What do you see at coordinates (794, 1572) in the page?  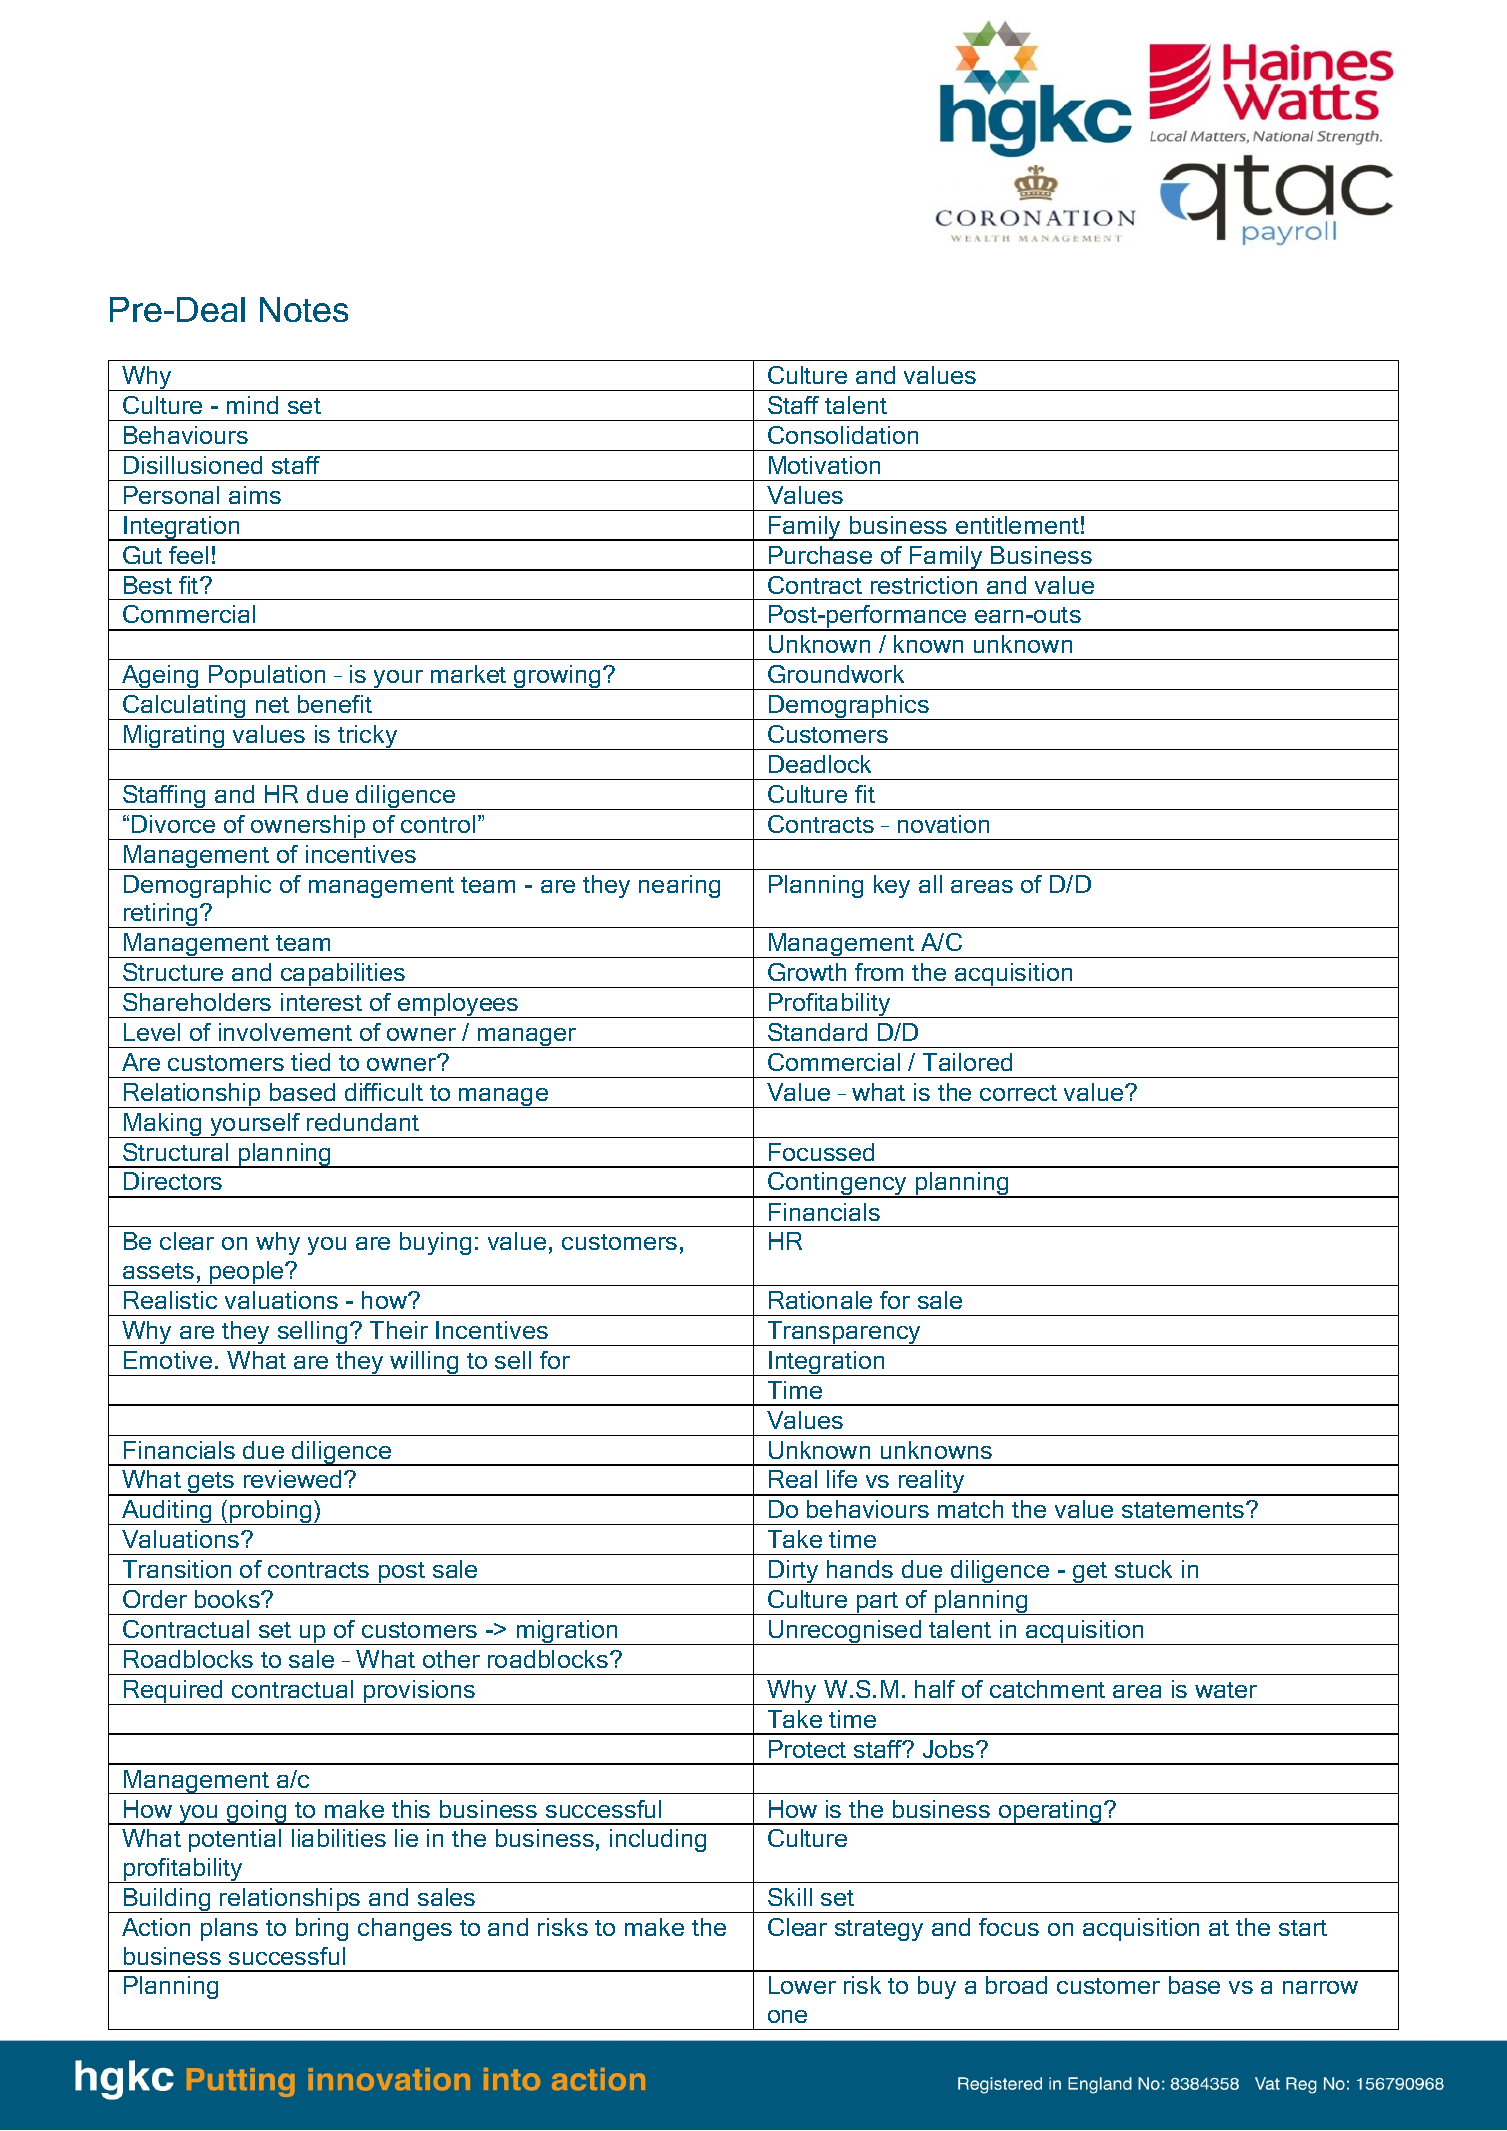 I see `Dirty` at bounding box center [794, 1572].
